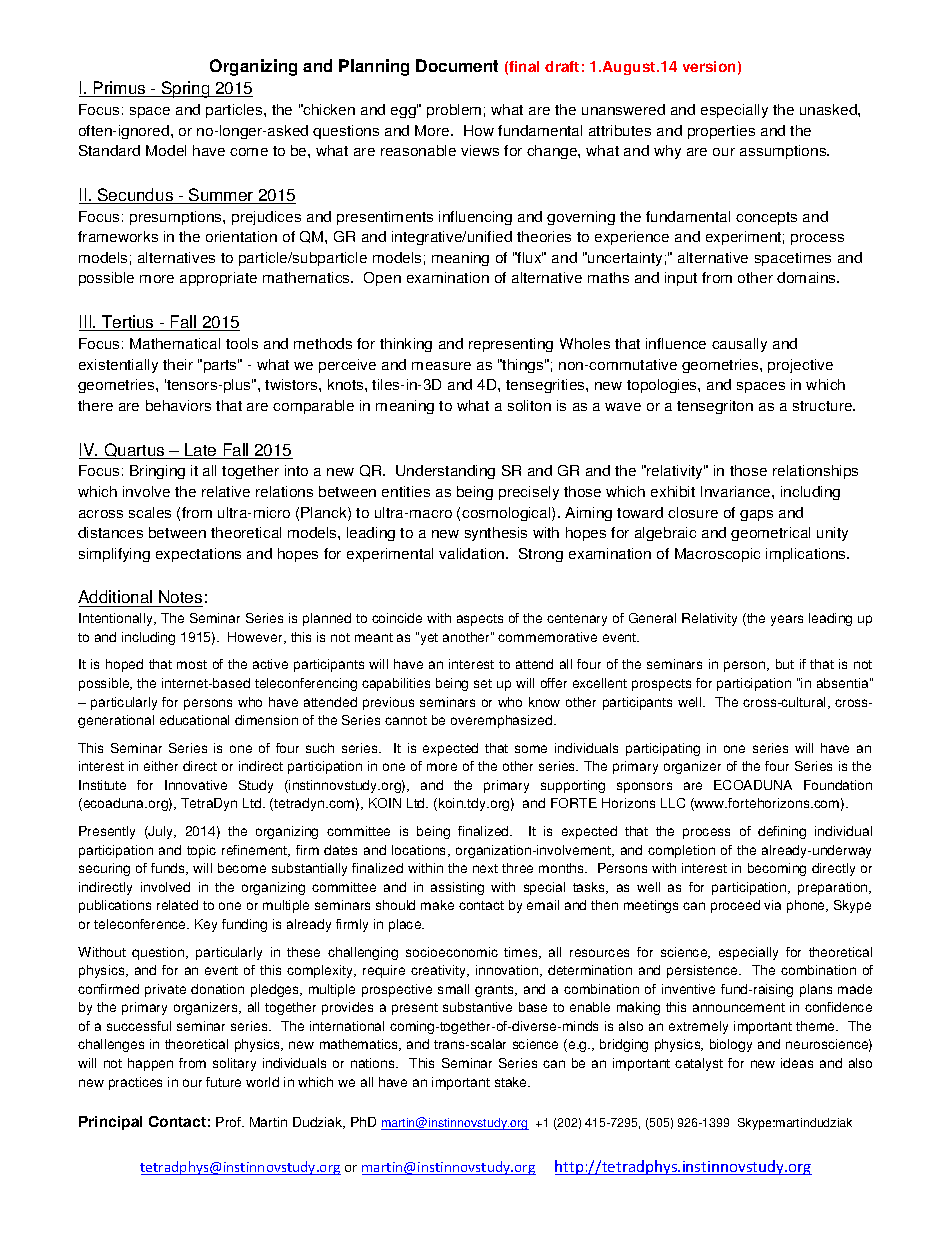 This document has height=1233, width=952. Describe the element at coordinates (531, 749) in the document. I see `some` at that location.
